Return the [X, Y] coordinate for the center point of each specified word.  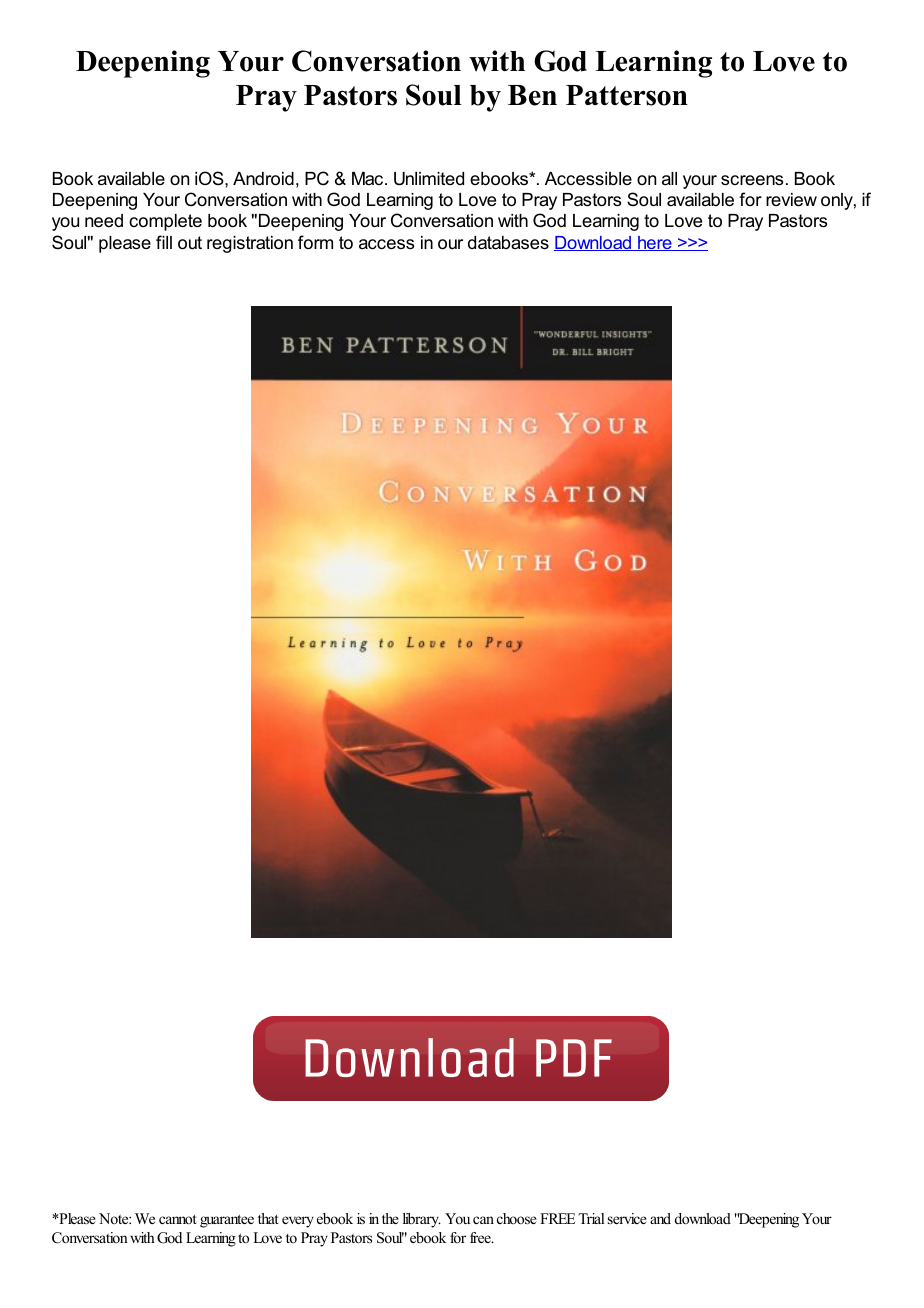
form [315, 242]
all [669, 178]
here [655, 243]
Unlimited [429, 179]
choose [517, 1218]
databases [508, 243]
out [190, 243]
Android [263, 179]
